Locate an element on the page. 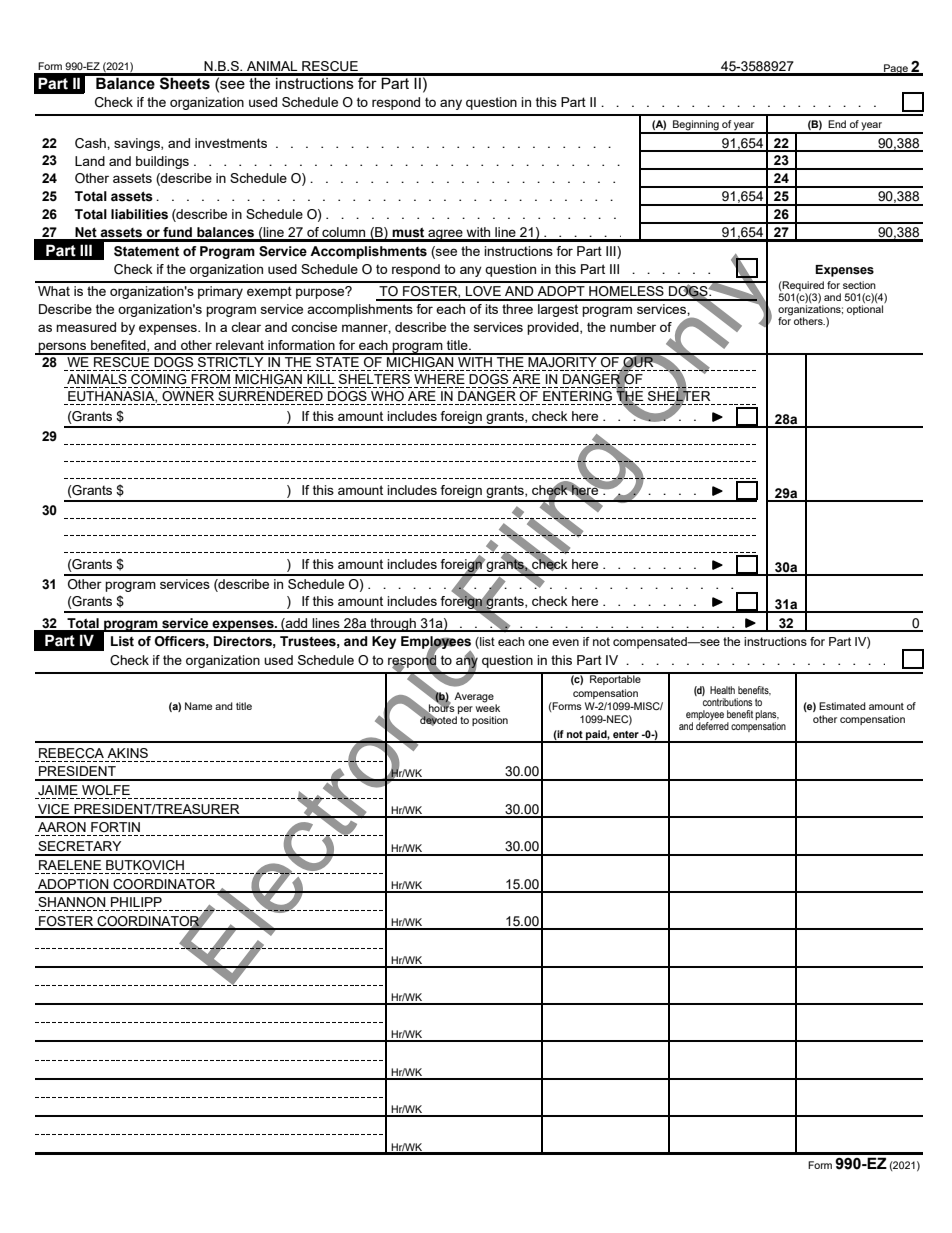  investments is located at coordinates (231, 143).
